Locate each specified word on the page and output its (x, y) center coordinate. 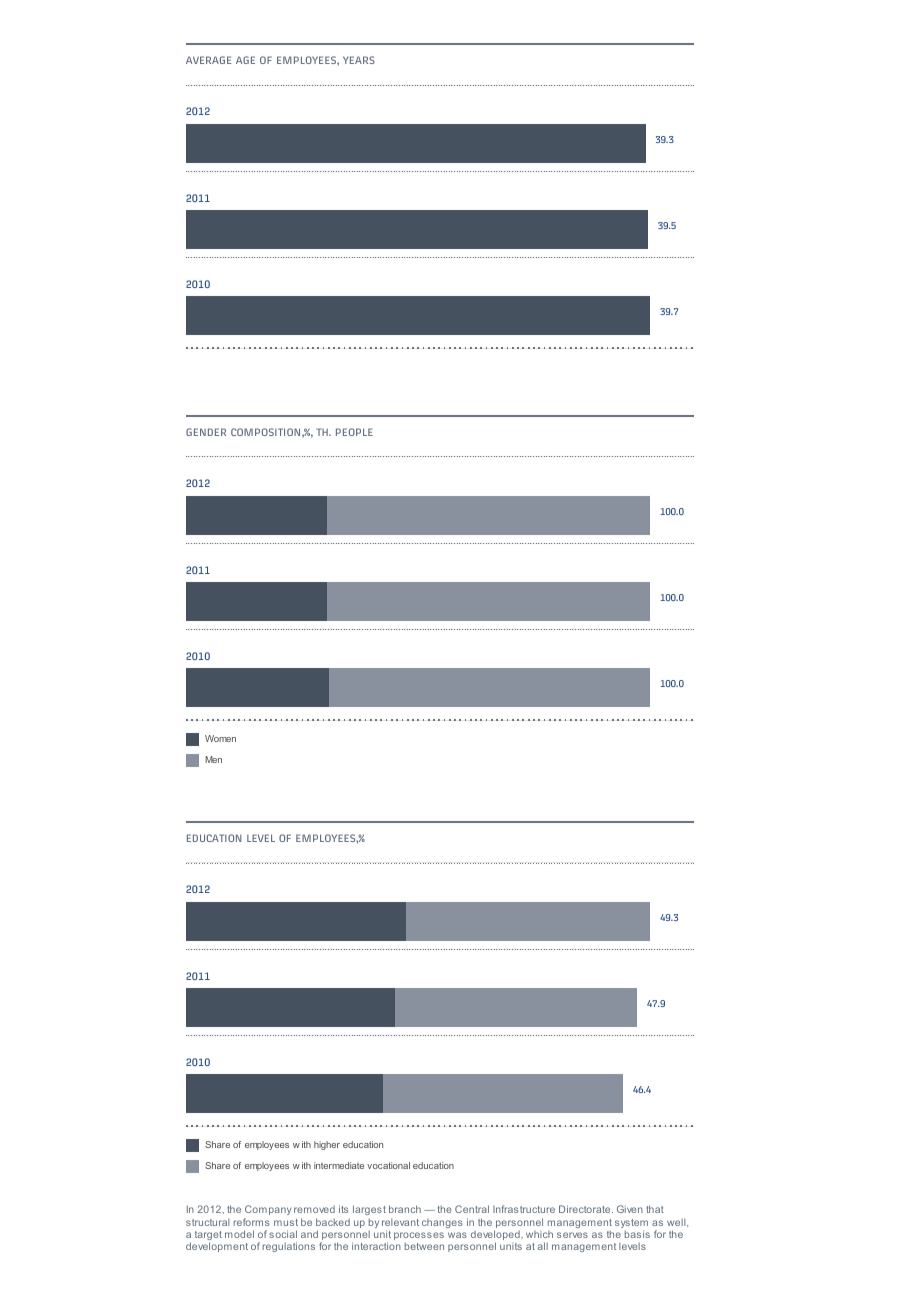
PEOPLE (354, 432)
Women (220, 738)
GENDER (206, 432)
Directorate (586, 1209)
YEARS (359, 60)
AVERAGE (208, 60)
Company (268, 1210)
